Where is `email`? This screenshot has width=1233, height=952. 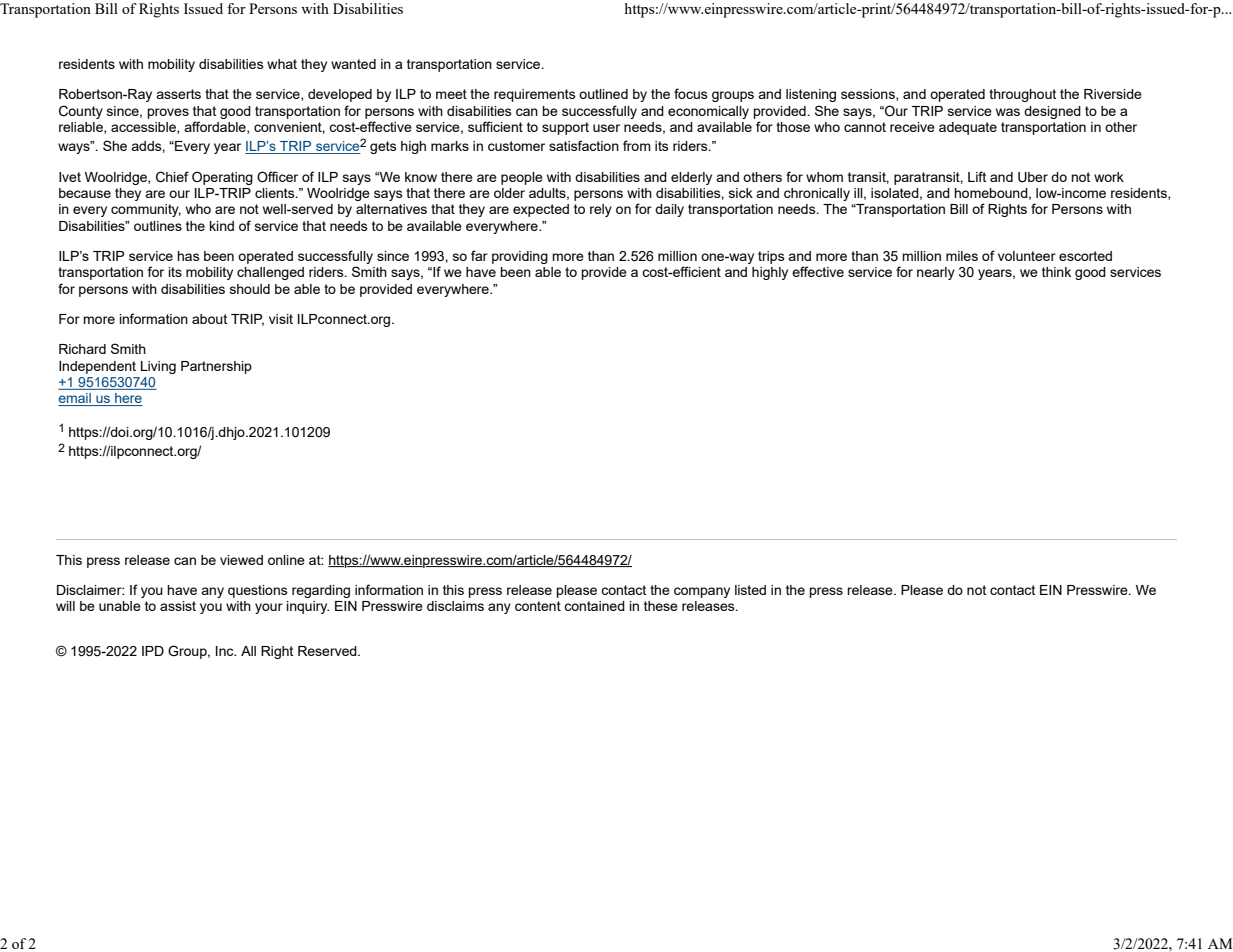 email is located at coordinates (75, 399).
